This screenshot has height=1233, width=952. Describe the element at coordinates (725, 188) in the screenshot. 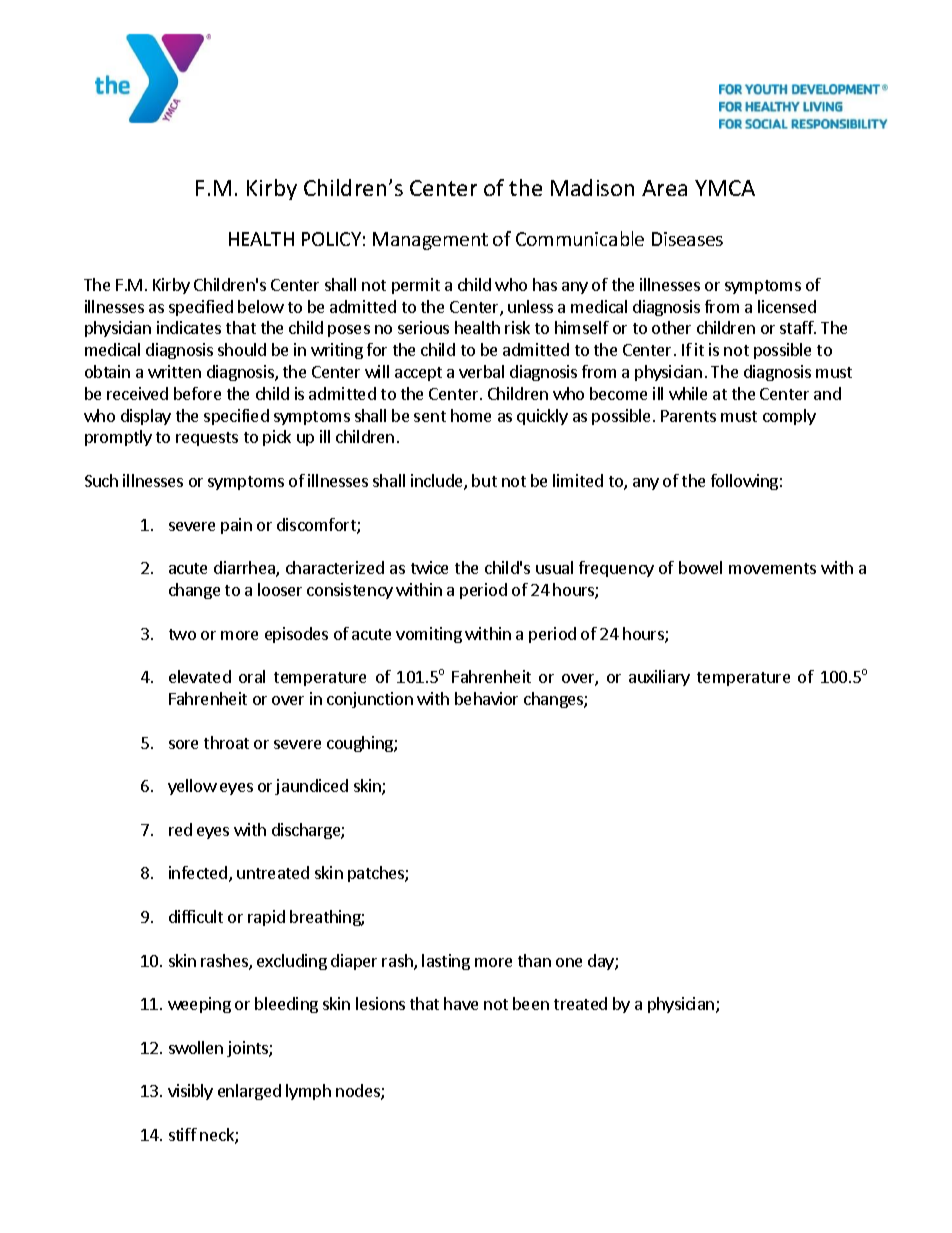

I see `YMCA` at that location.
